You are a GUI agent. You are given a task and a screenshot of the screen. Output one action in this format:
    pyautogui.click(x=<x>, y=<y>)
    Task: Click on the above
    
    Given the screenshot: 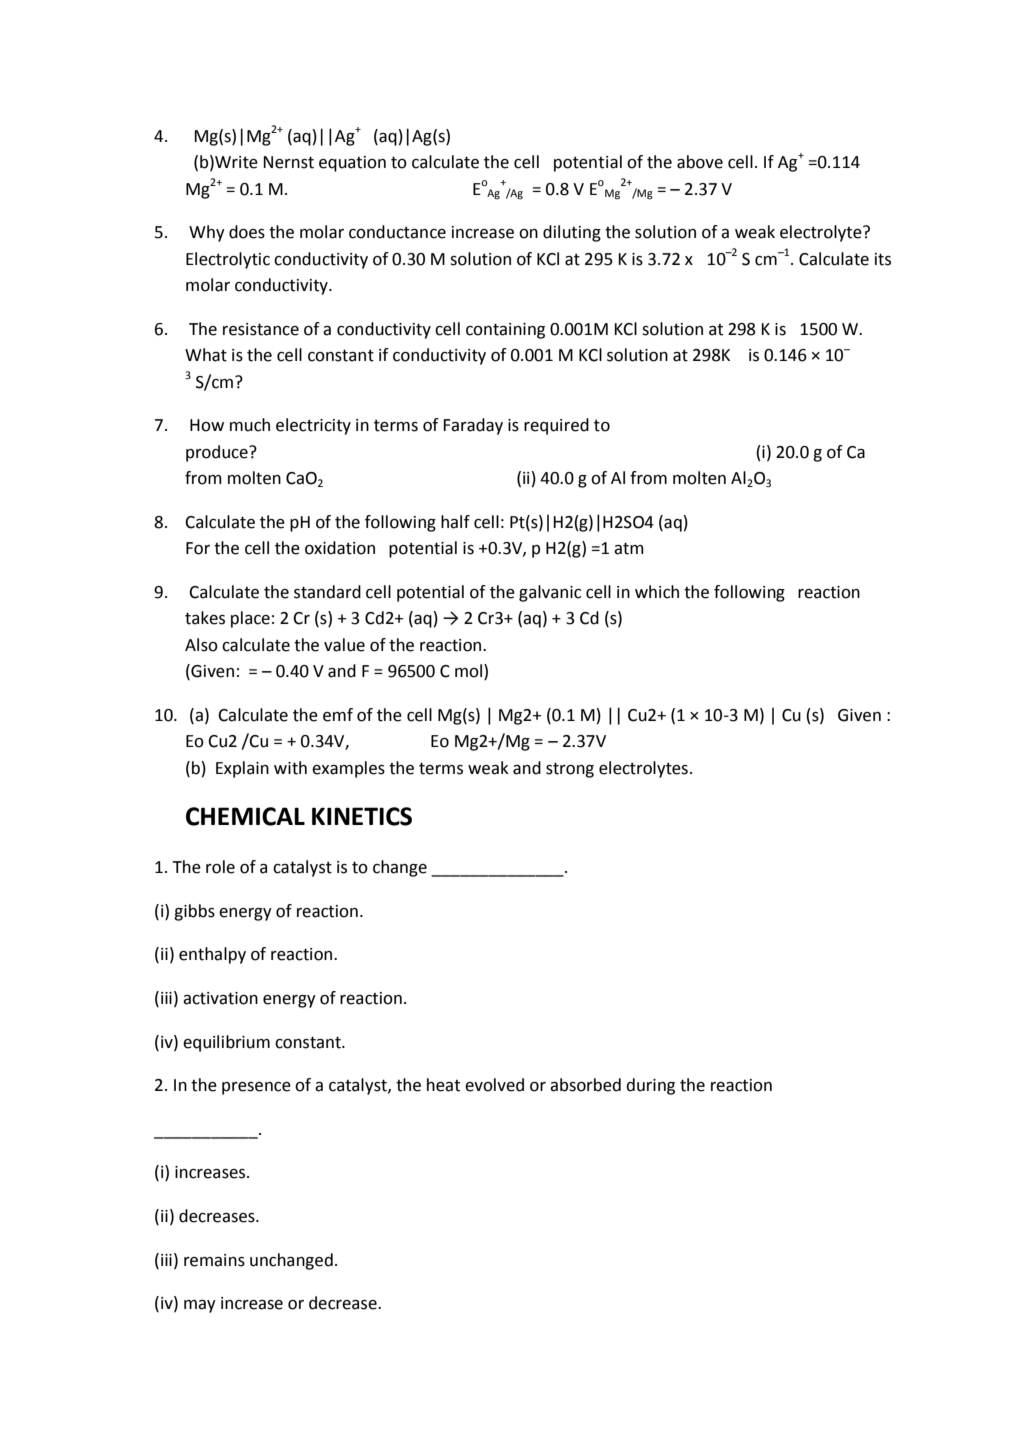 What is the action you would take?
    pyautogui.click(x=700, y=162)
